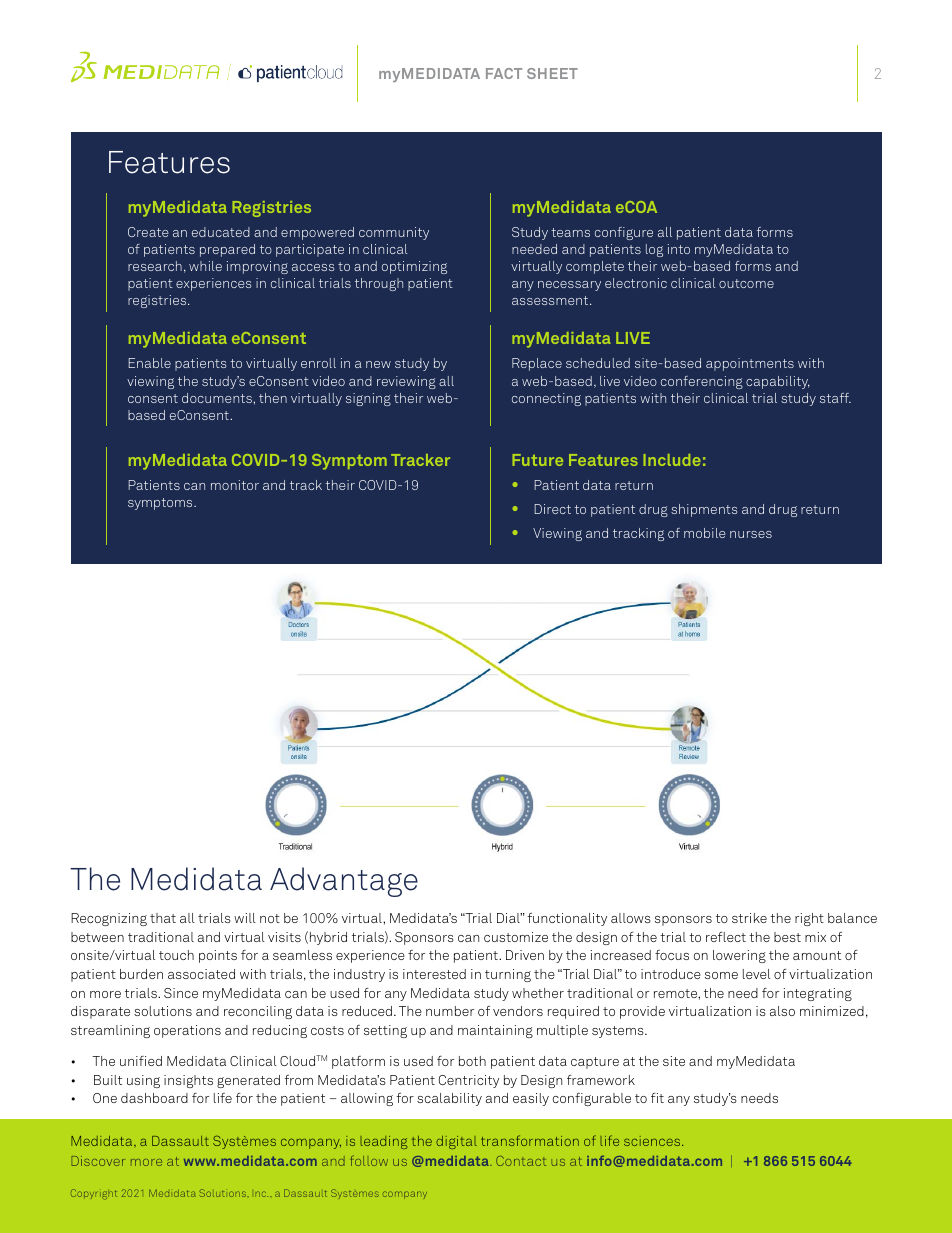 This image has height=1233, width=952. What do you see at coordinates (456, 1142) in the image?
I see `digital` at bounding box center [456, 1142].
